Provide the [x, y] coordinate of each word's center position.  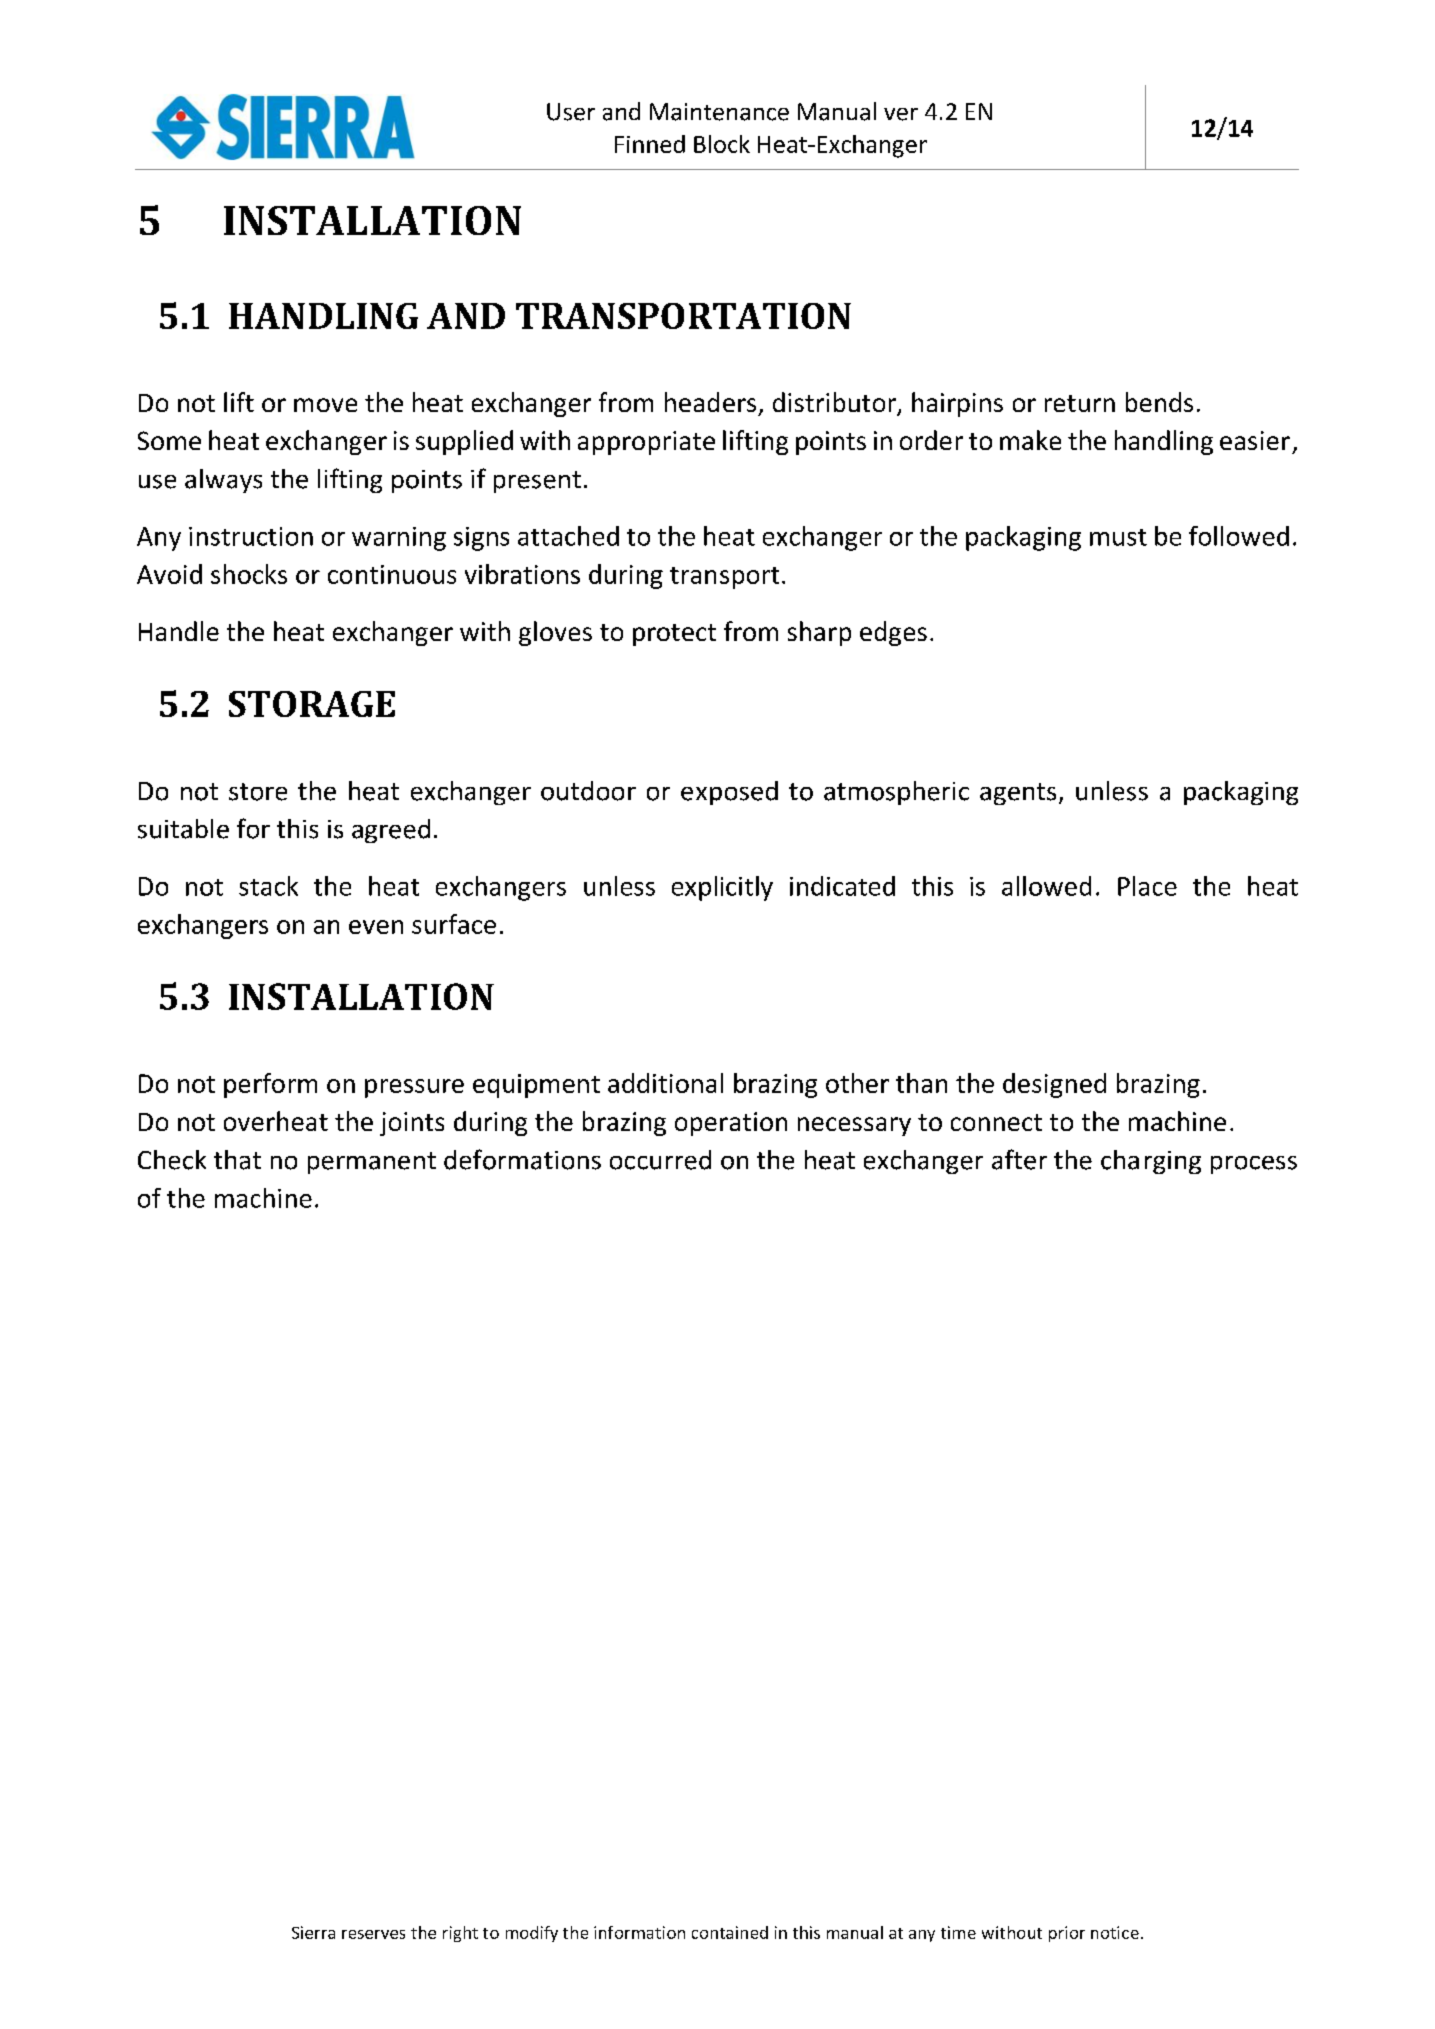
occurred [660, 1160]
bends [1159, 402]
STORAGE [312, 704]
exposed [729, 793]
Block [722, 144]
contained [730, 1932]
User [571, 112]
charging [1151, 1162]
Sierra [313, 1932]
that [237, 1160]
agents [1018, 794]
